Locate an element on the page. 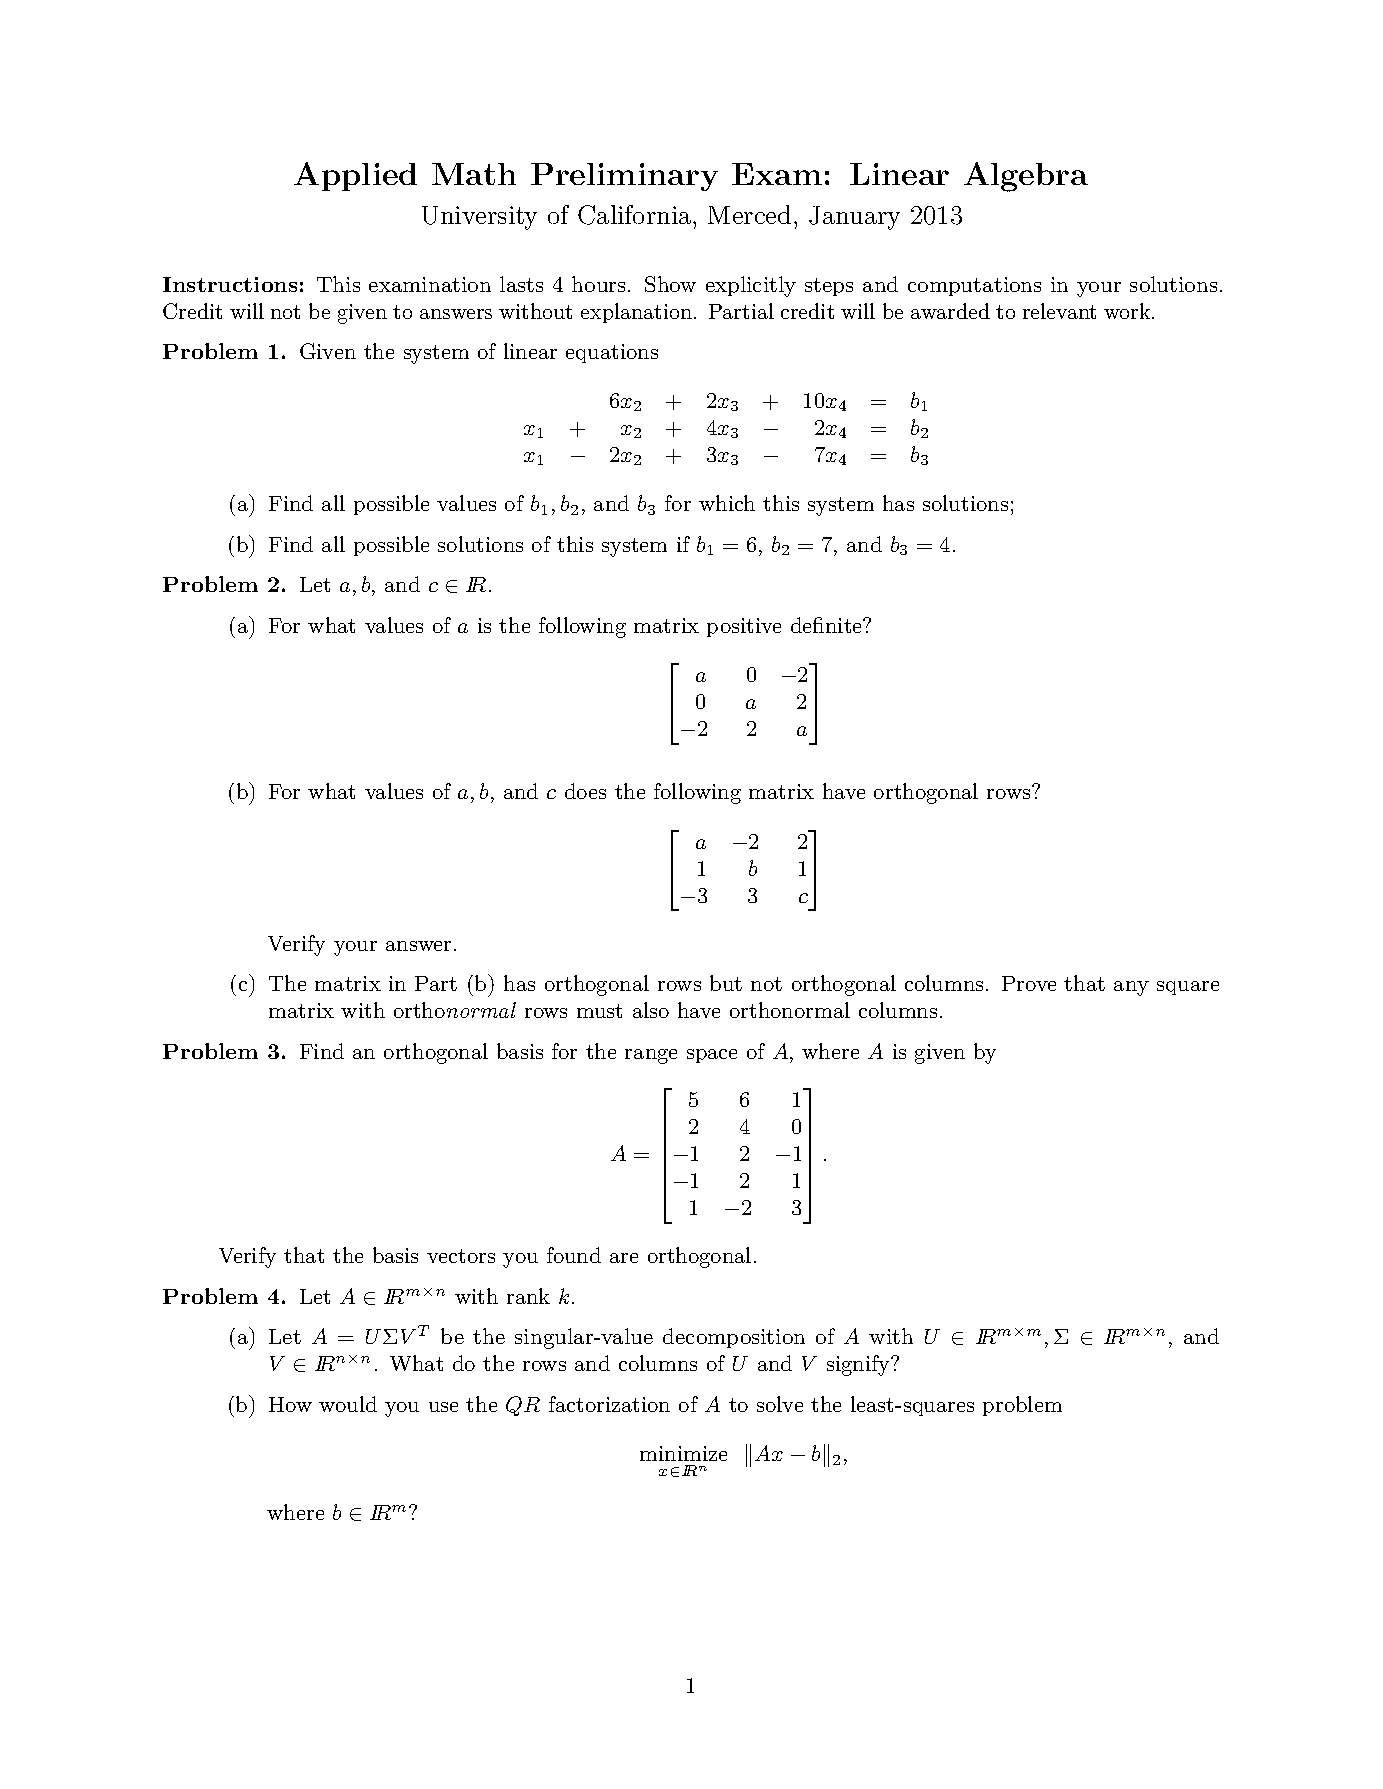  but is located at coordinates (726, 983).
